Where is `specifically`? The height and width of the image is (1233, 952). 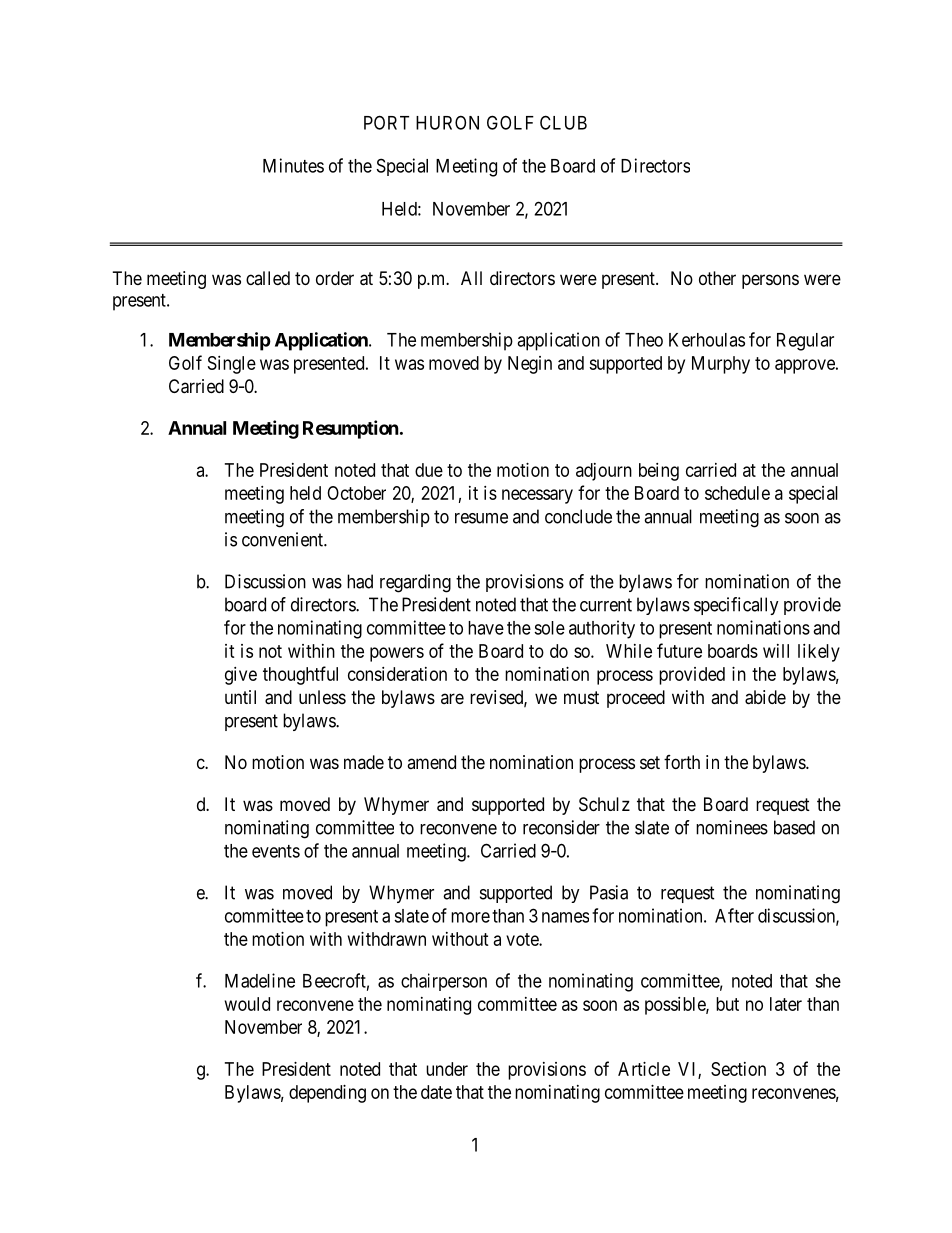 specifically is located at coordinates (736, 606).
